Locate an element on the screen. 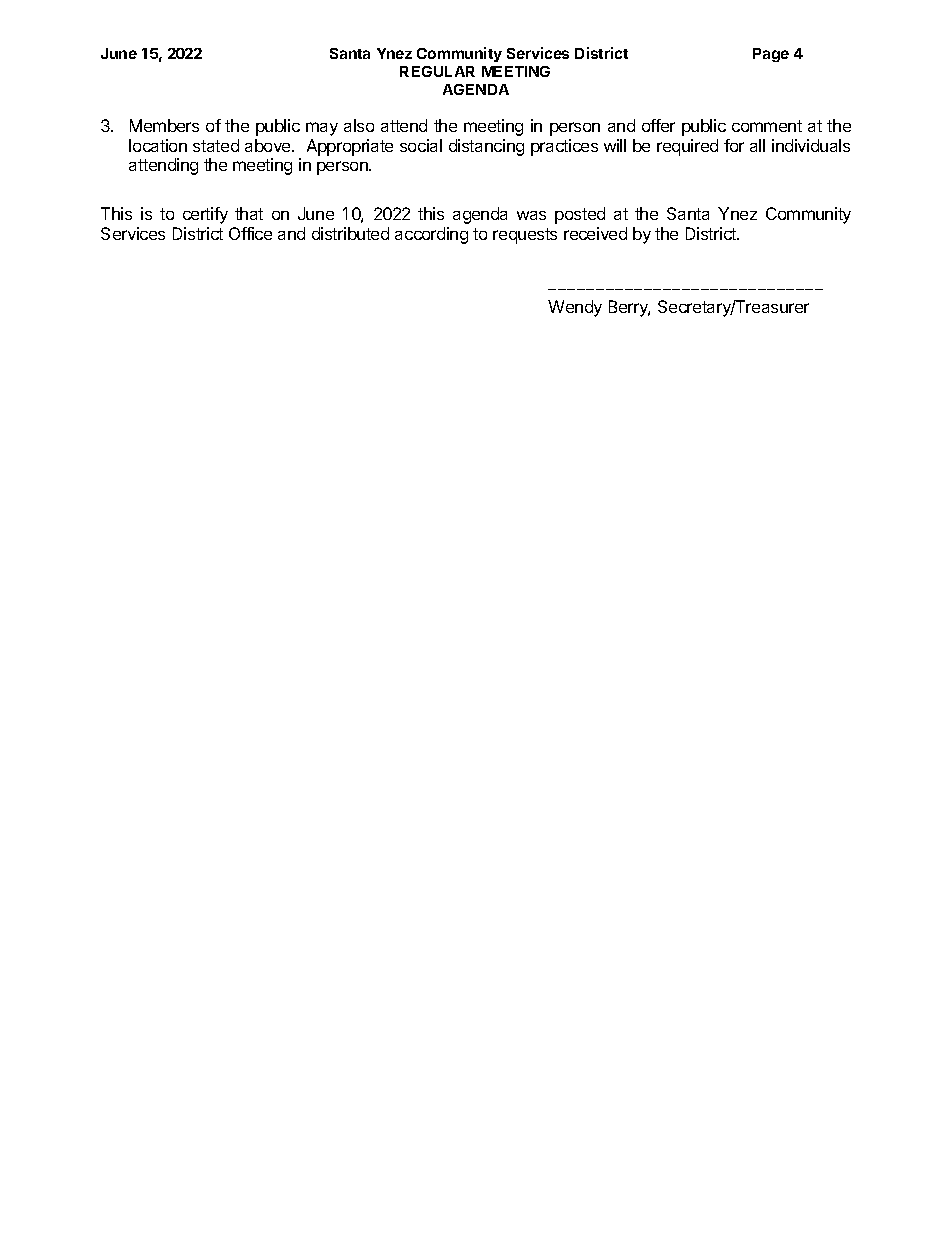  received is located at coordinates (595, 233).
